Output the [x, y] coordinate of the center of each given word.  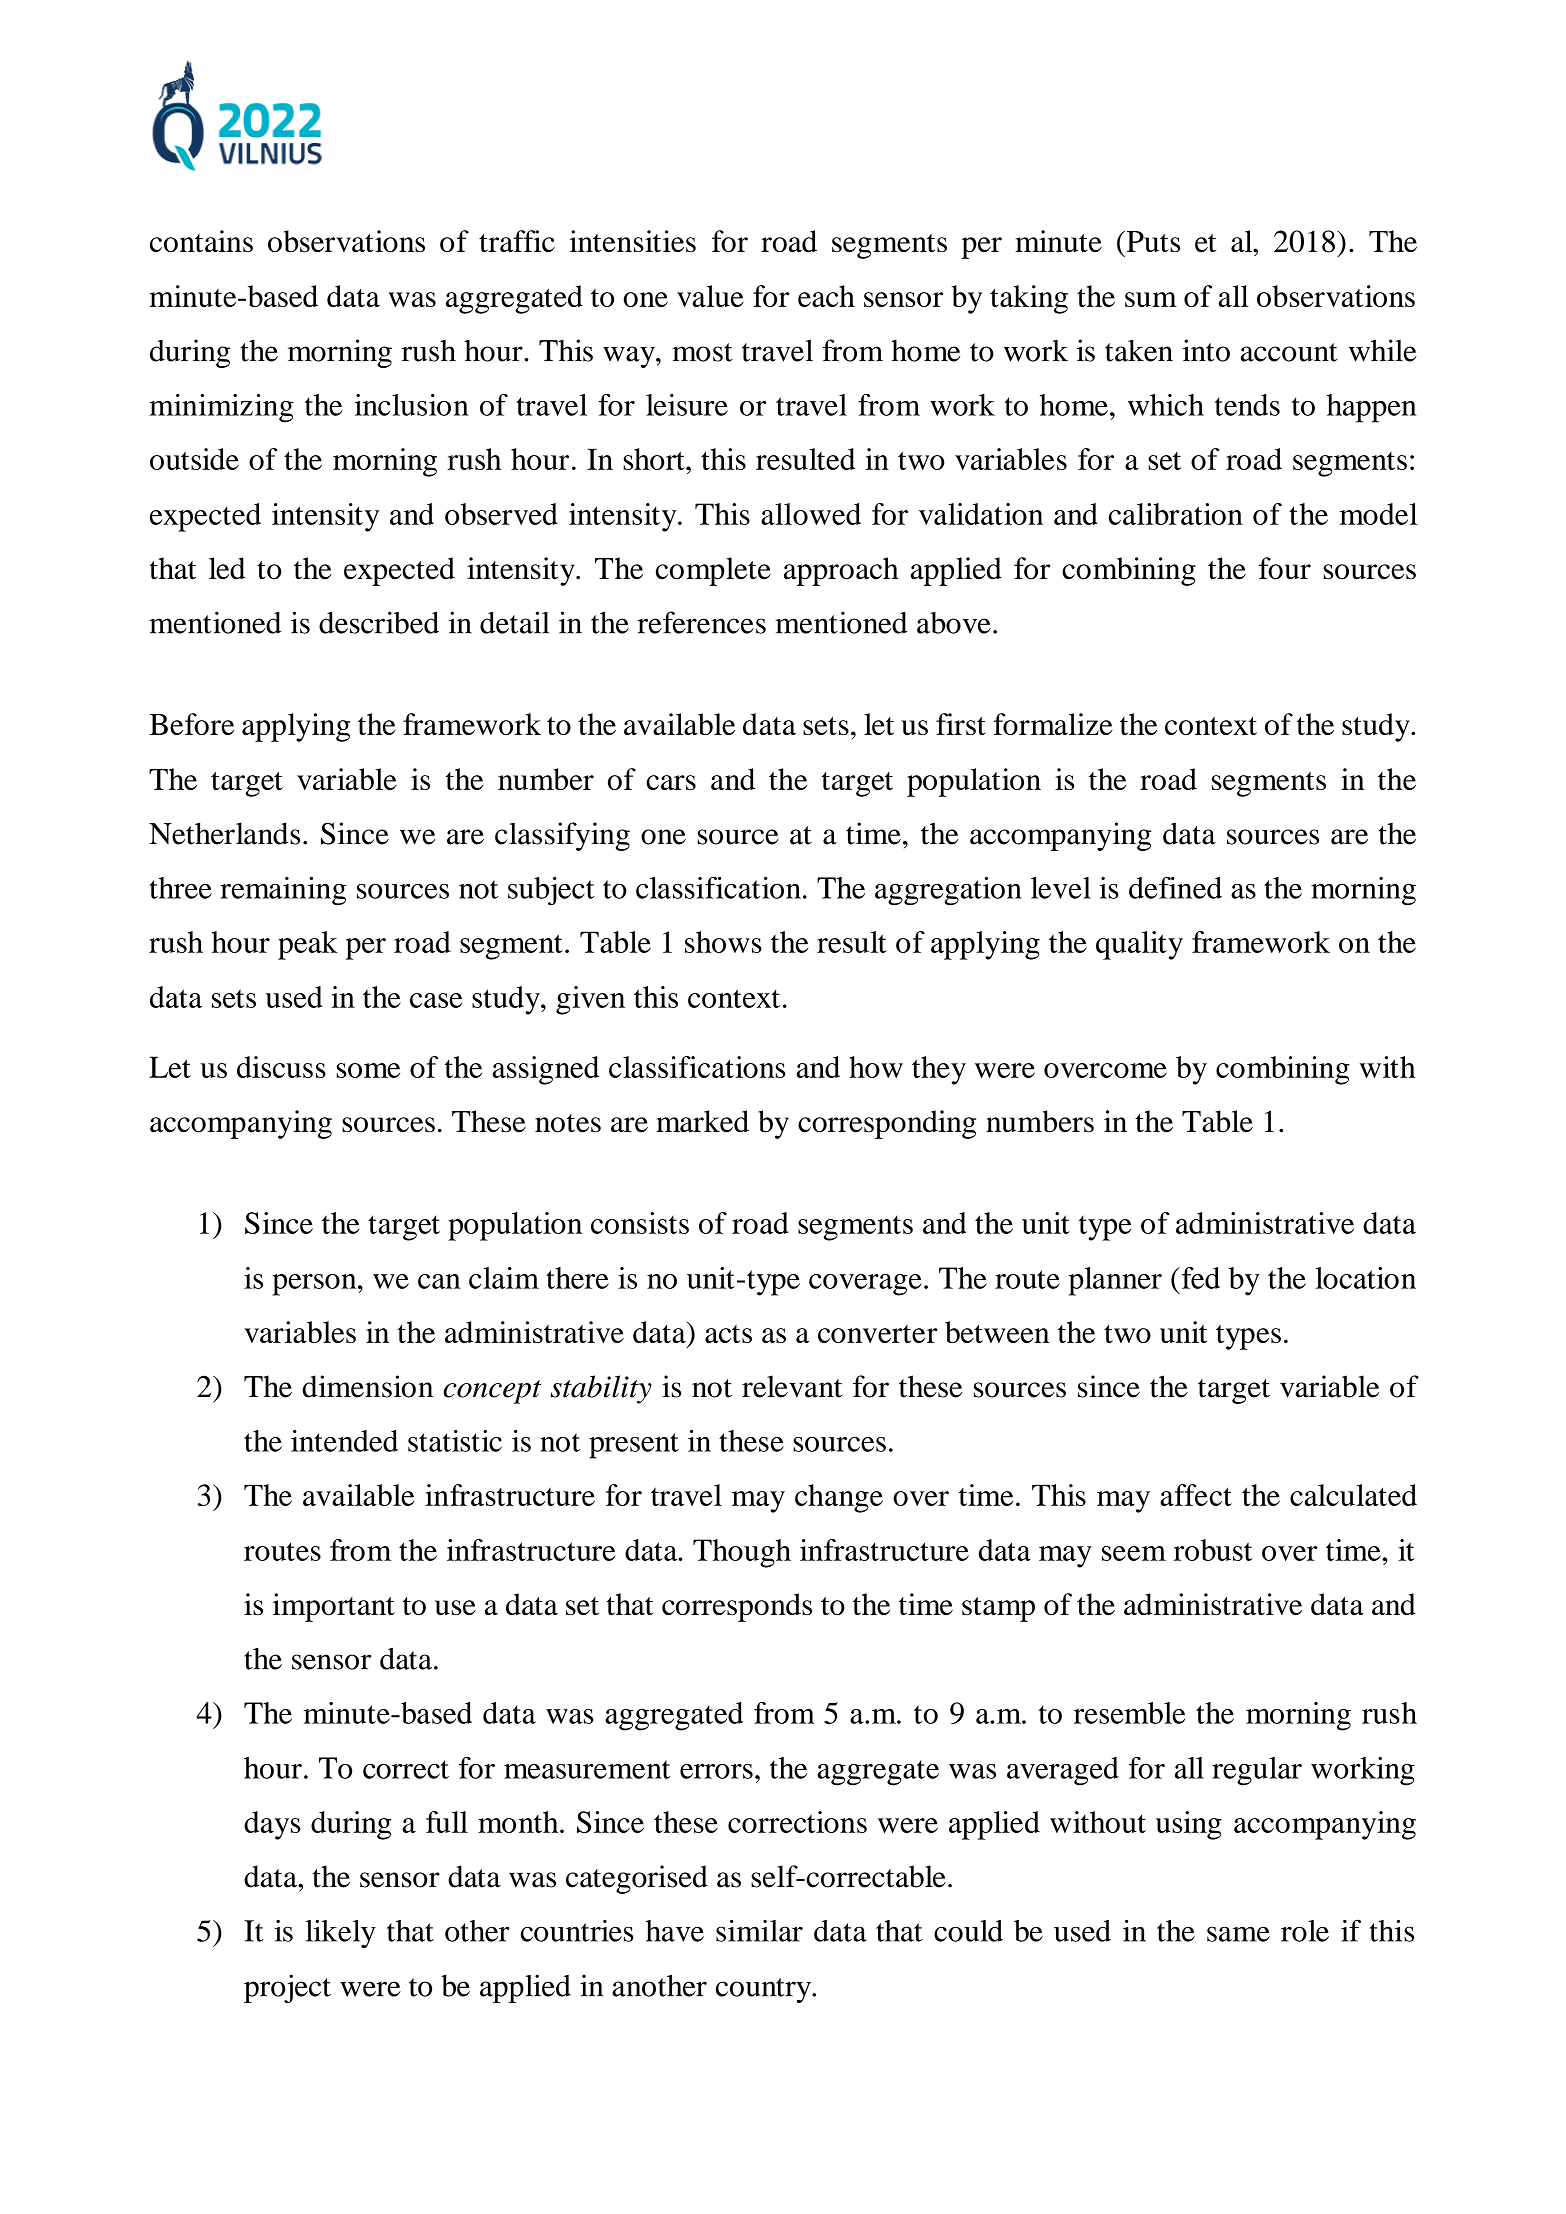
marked [702, 1121]
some [368, 1070]
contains [201, 241]
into [1206, 350]
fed [1199, 1278]
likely [340, 1933]
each [826, 296]
